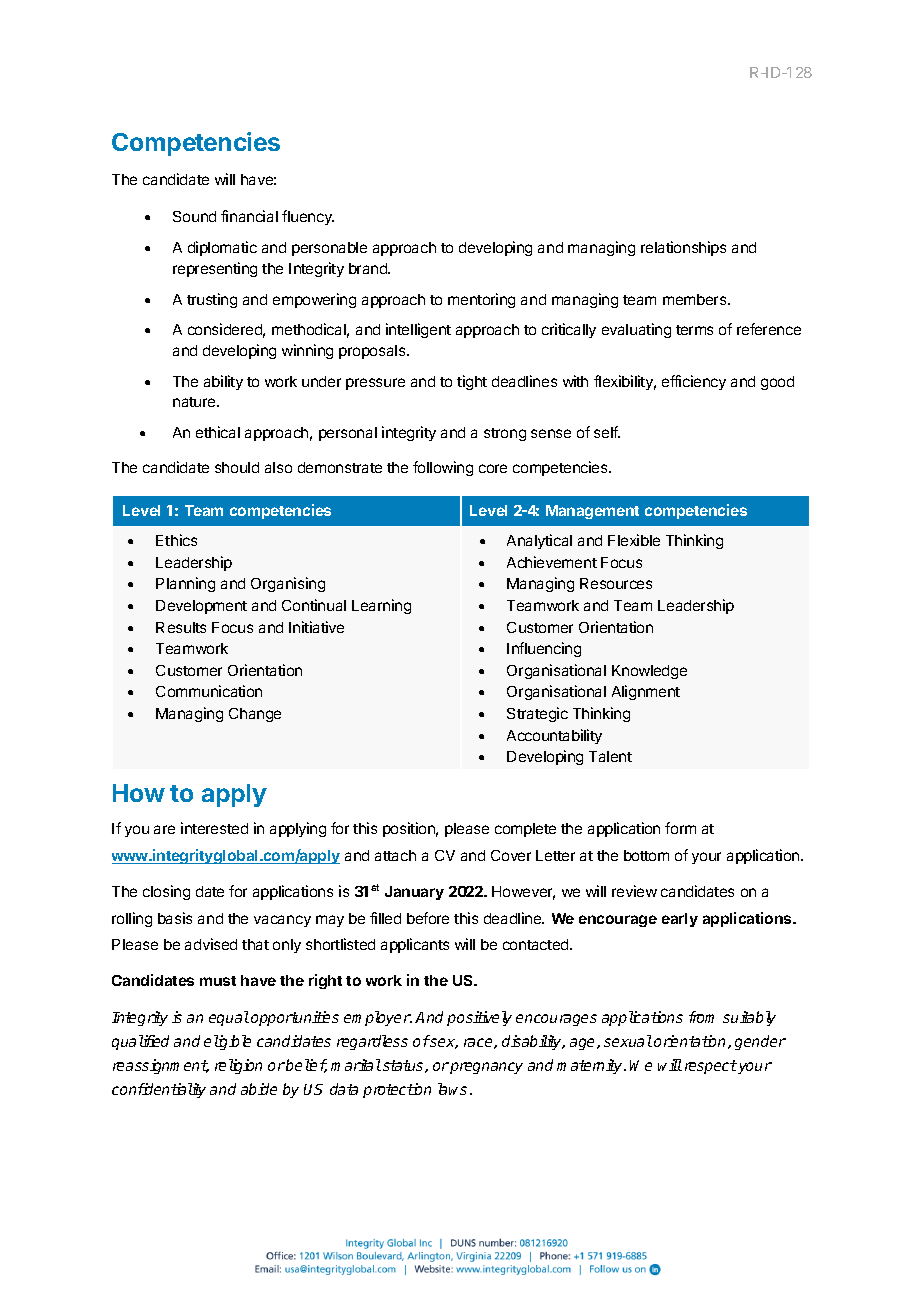  I want to click on relationships, so click(683, 248).
